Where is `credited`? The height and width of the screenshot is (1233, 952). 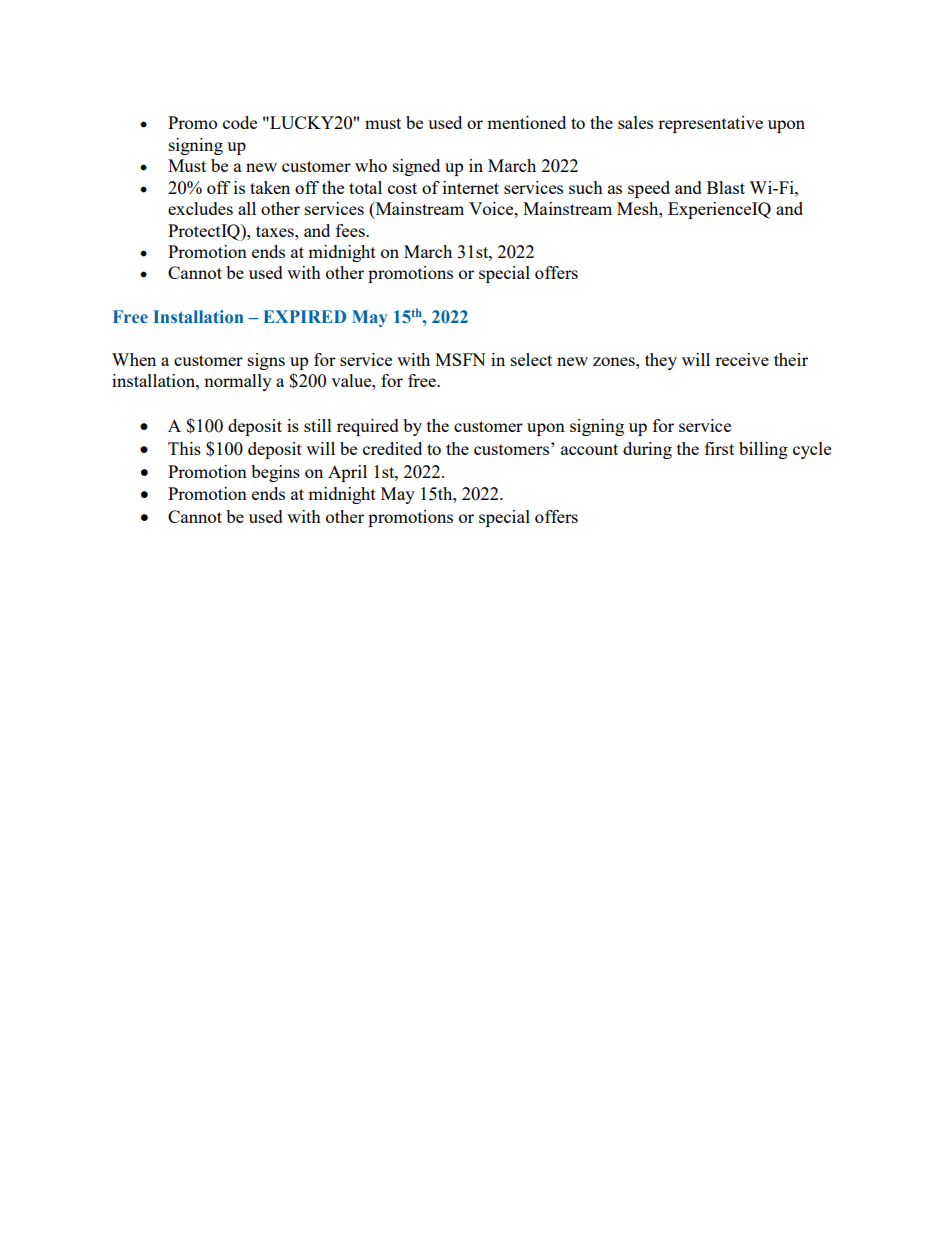
credited is located at coordinates (392, 448).
